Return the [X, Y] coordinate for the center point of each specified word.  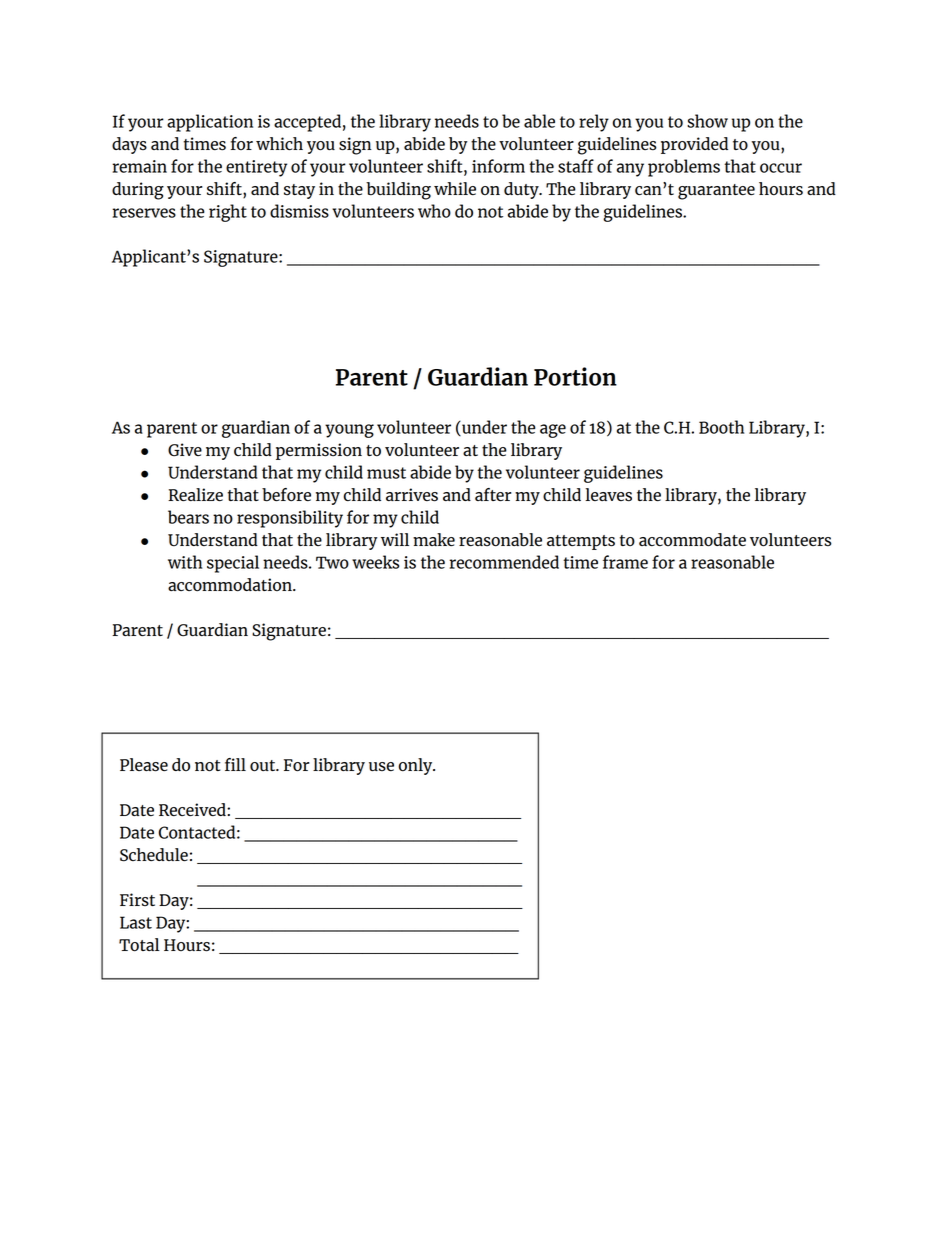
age [553, 431]
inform [498, 166]
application [210, 123]
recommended [504, 562]
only [417, 766]
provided [694, 145]
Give [185, 450]
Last [136, 922]
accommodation [231, 585]
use [381, 766]
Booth [721, 427]
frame [625, 562]
